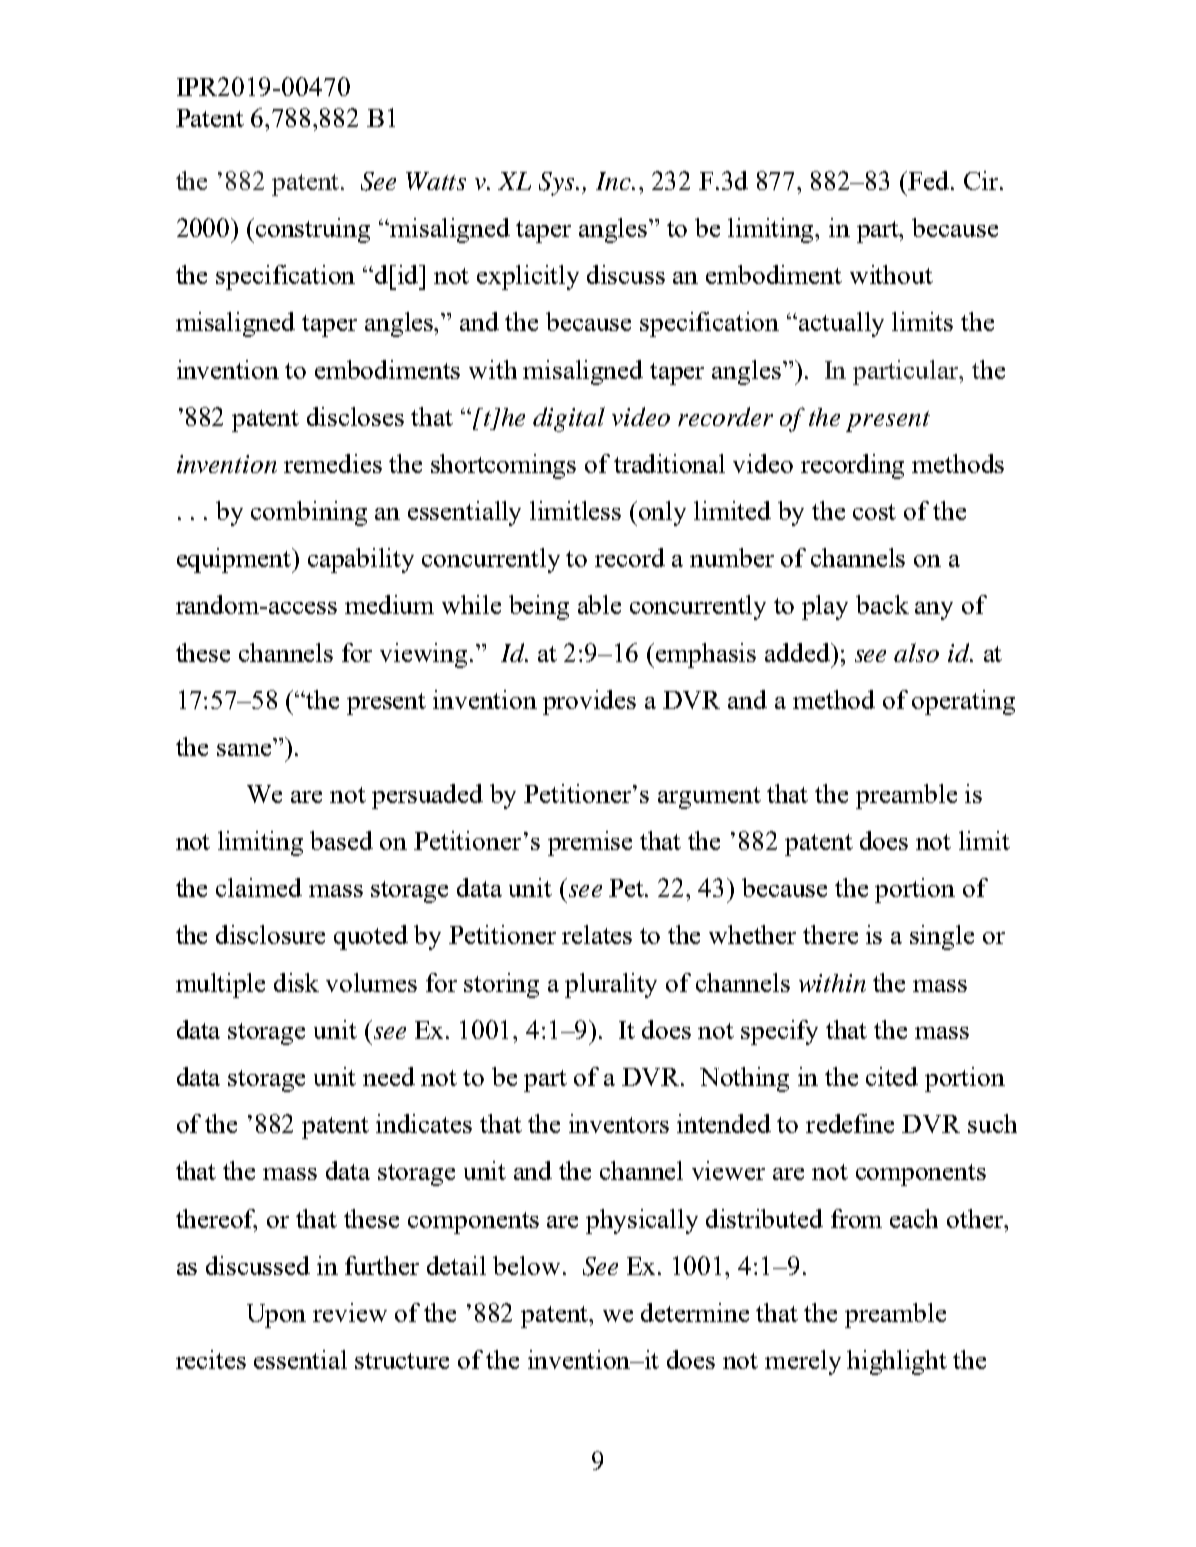 Image resolution: width=1196 pixels, height=1547 pixels. What do you see at coordinates (589, 702) in the screenshot?
I see `provides` at bounding box center [589, 702].
